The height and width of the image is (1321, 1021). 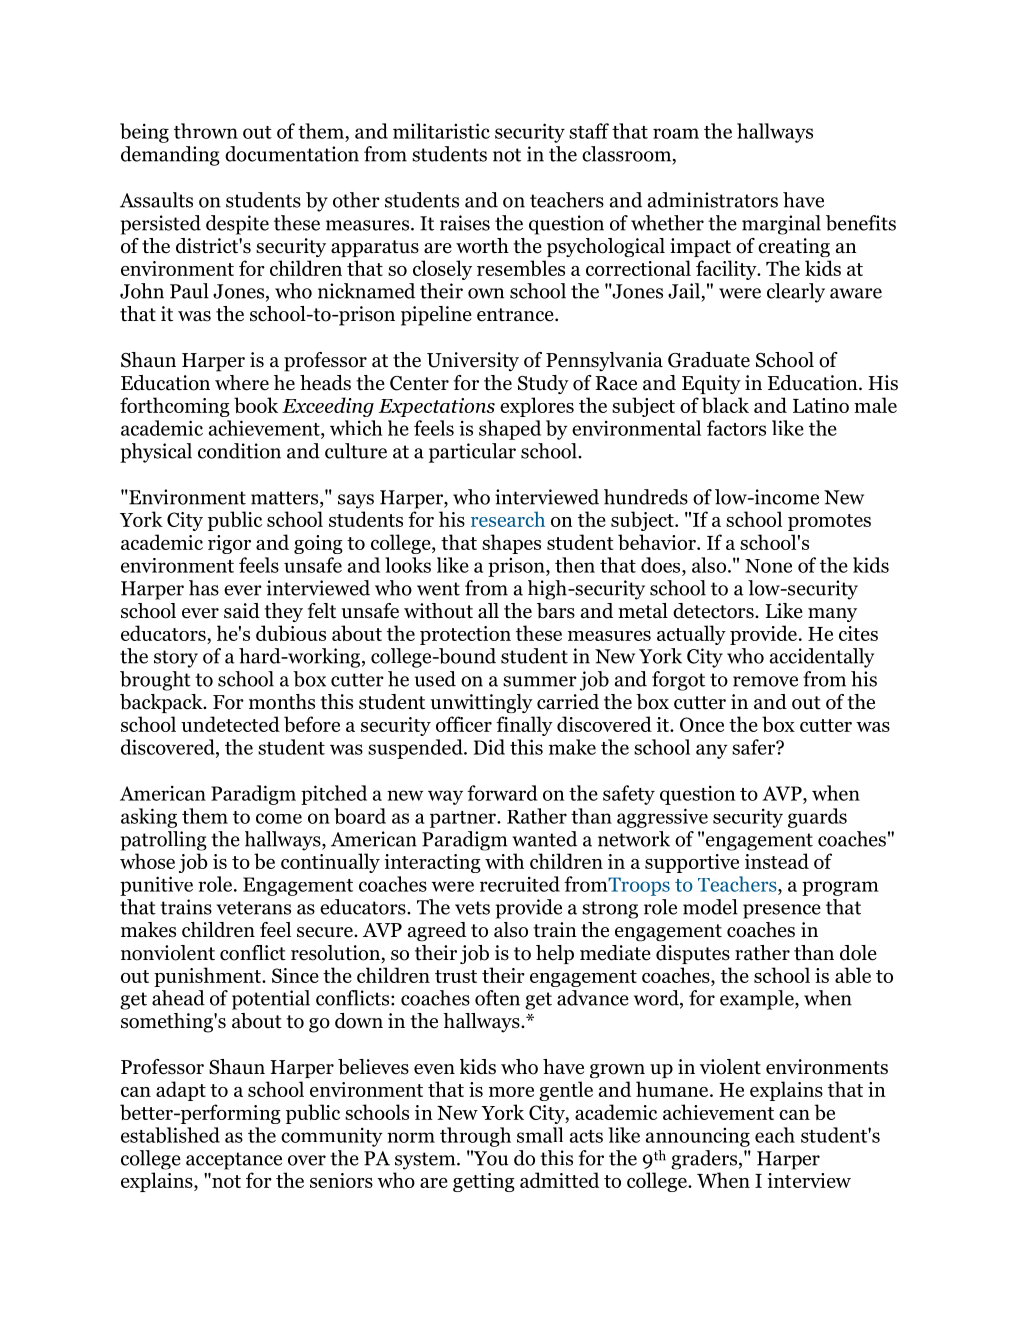 What do you see at coordinates (781, 225) in the image?
I see `marginal` at bounding box center [781, 225].
